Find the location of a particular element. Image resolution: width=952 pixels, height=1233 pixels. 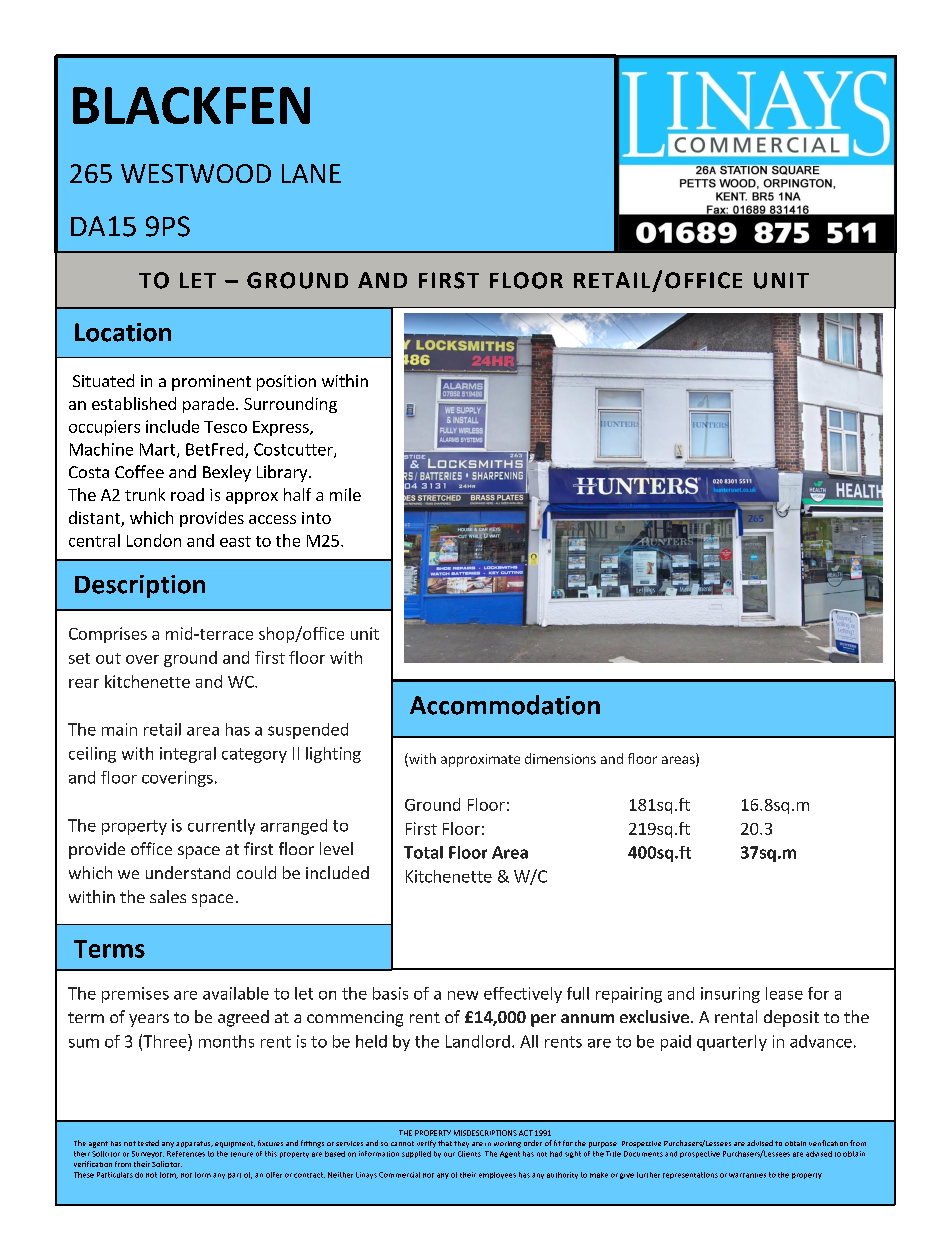

WESTWOOD is located at coordinates (196, 173).
